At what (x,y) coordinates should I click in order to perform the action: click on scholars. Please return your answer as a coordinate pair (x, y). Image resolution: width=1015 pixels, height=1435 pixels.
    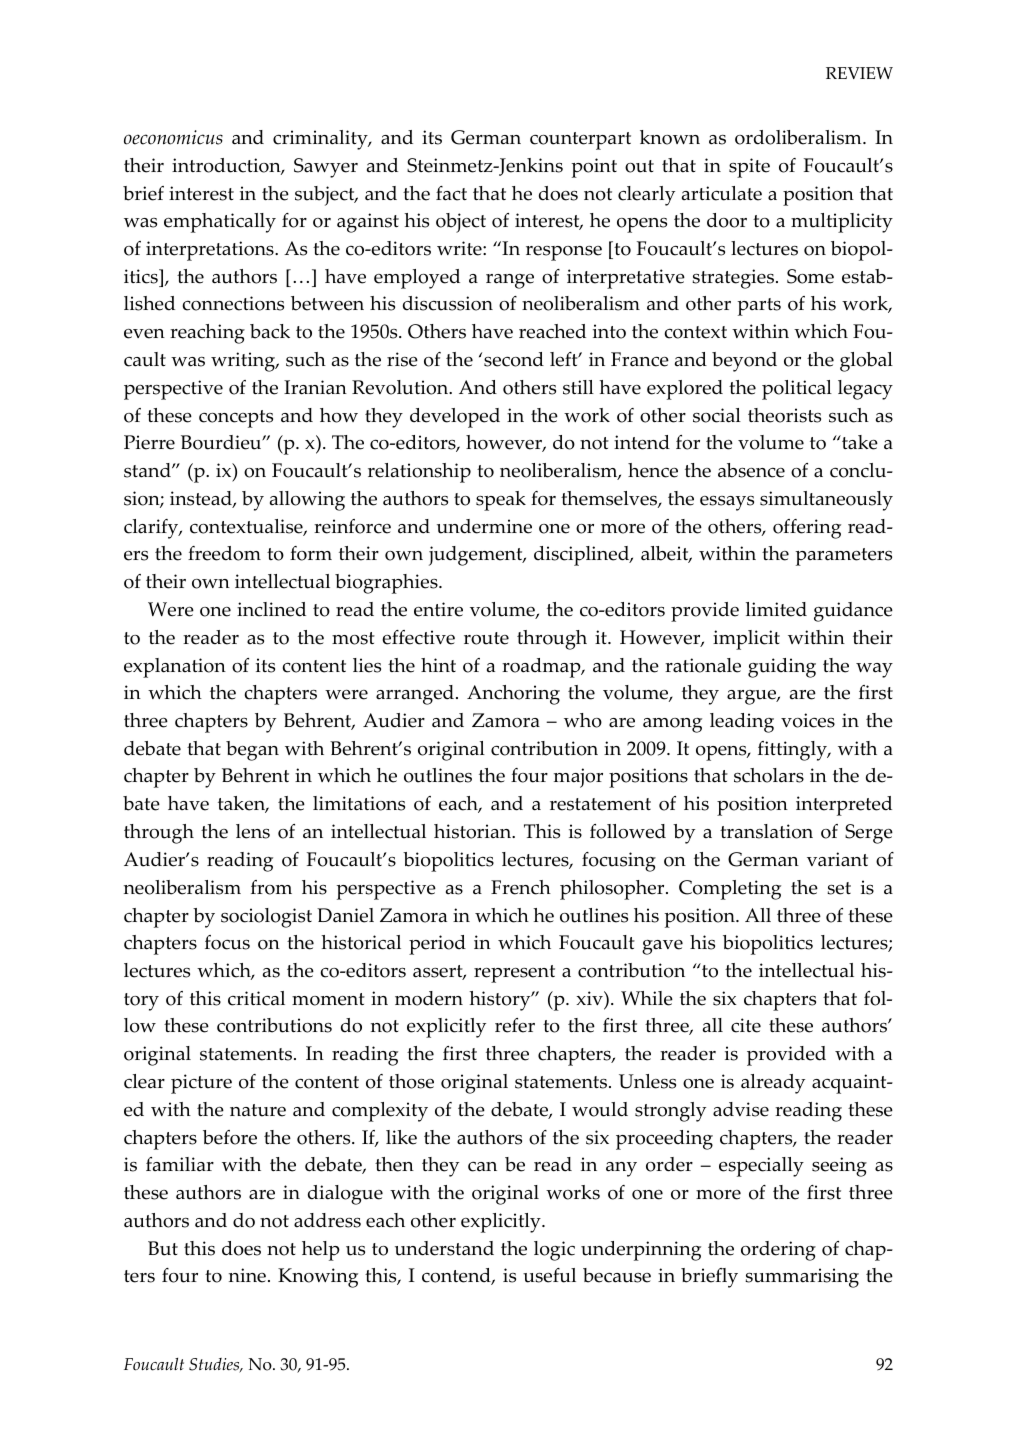
    Looking at the image, I should click on (769, 775).
